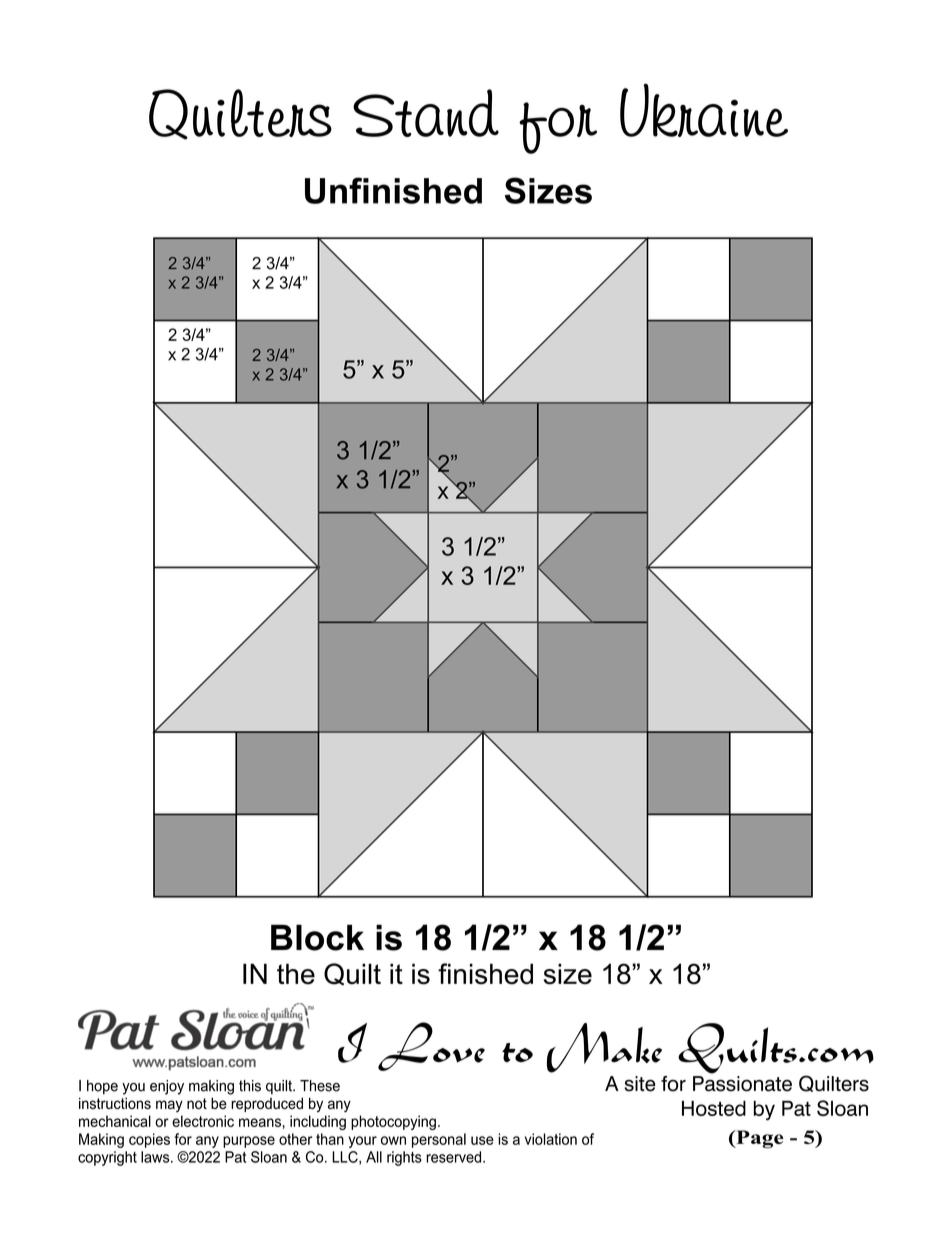 The image size is (952, 1233). What do you see at coordinates (267, 1104) in the image?
I see `reproduced` at bounding box center [267, 1104].
